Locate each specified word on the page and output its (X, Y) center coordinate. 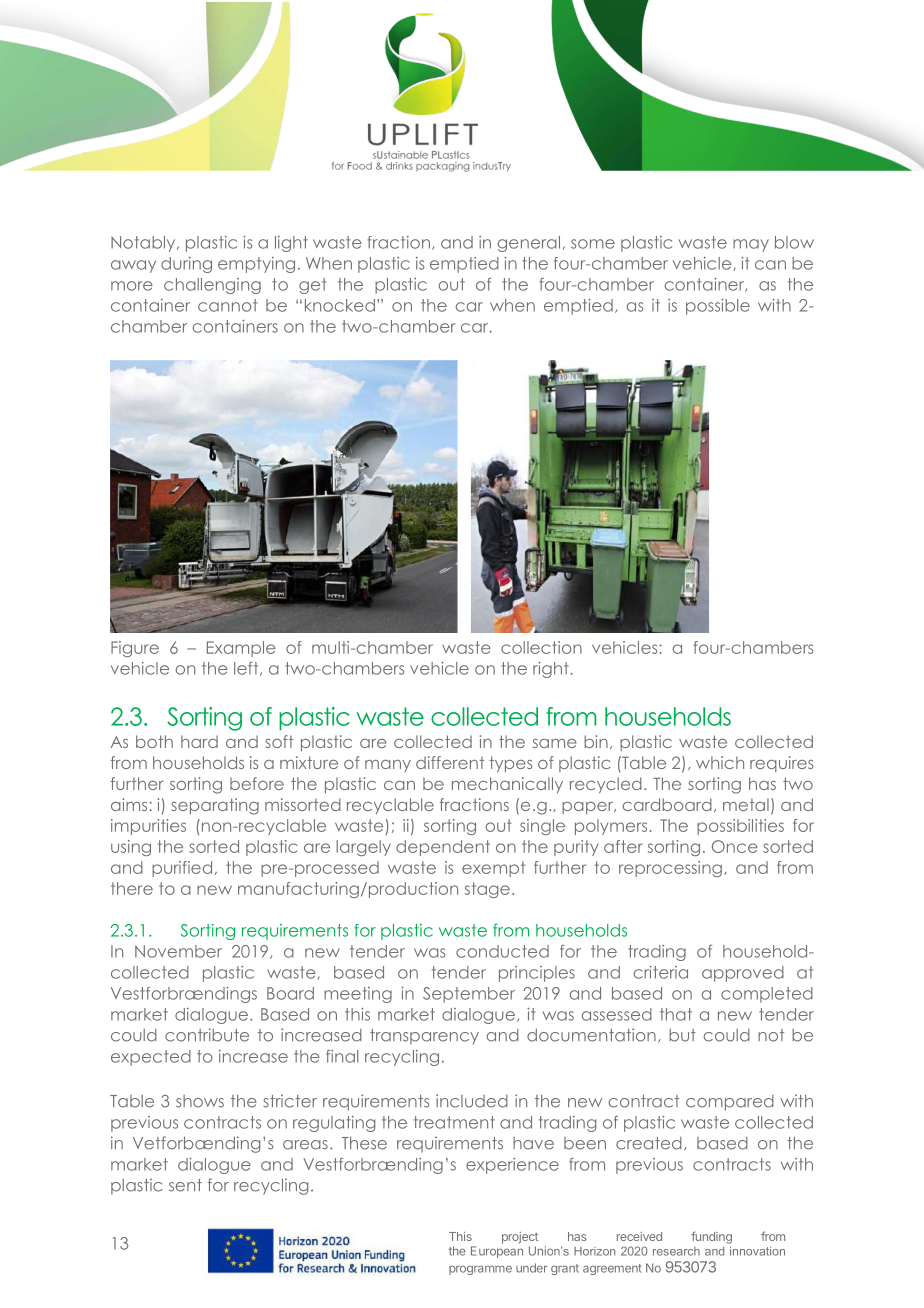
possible (718, 307)
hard (199, 741)
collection (541, 647)
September (469, 995)
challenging (212, 286)
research (676, 1251)
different (450, 762)
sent (185, 1185)
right (552, 670)
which (720, 762)
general (528, 244)
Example (241, 649)
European (497, 1252)
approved (743, 974)
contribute (207, 1035)
